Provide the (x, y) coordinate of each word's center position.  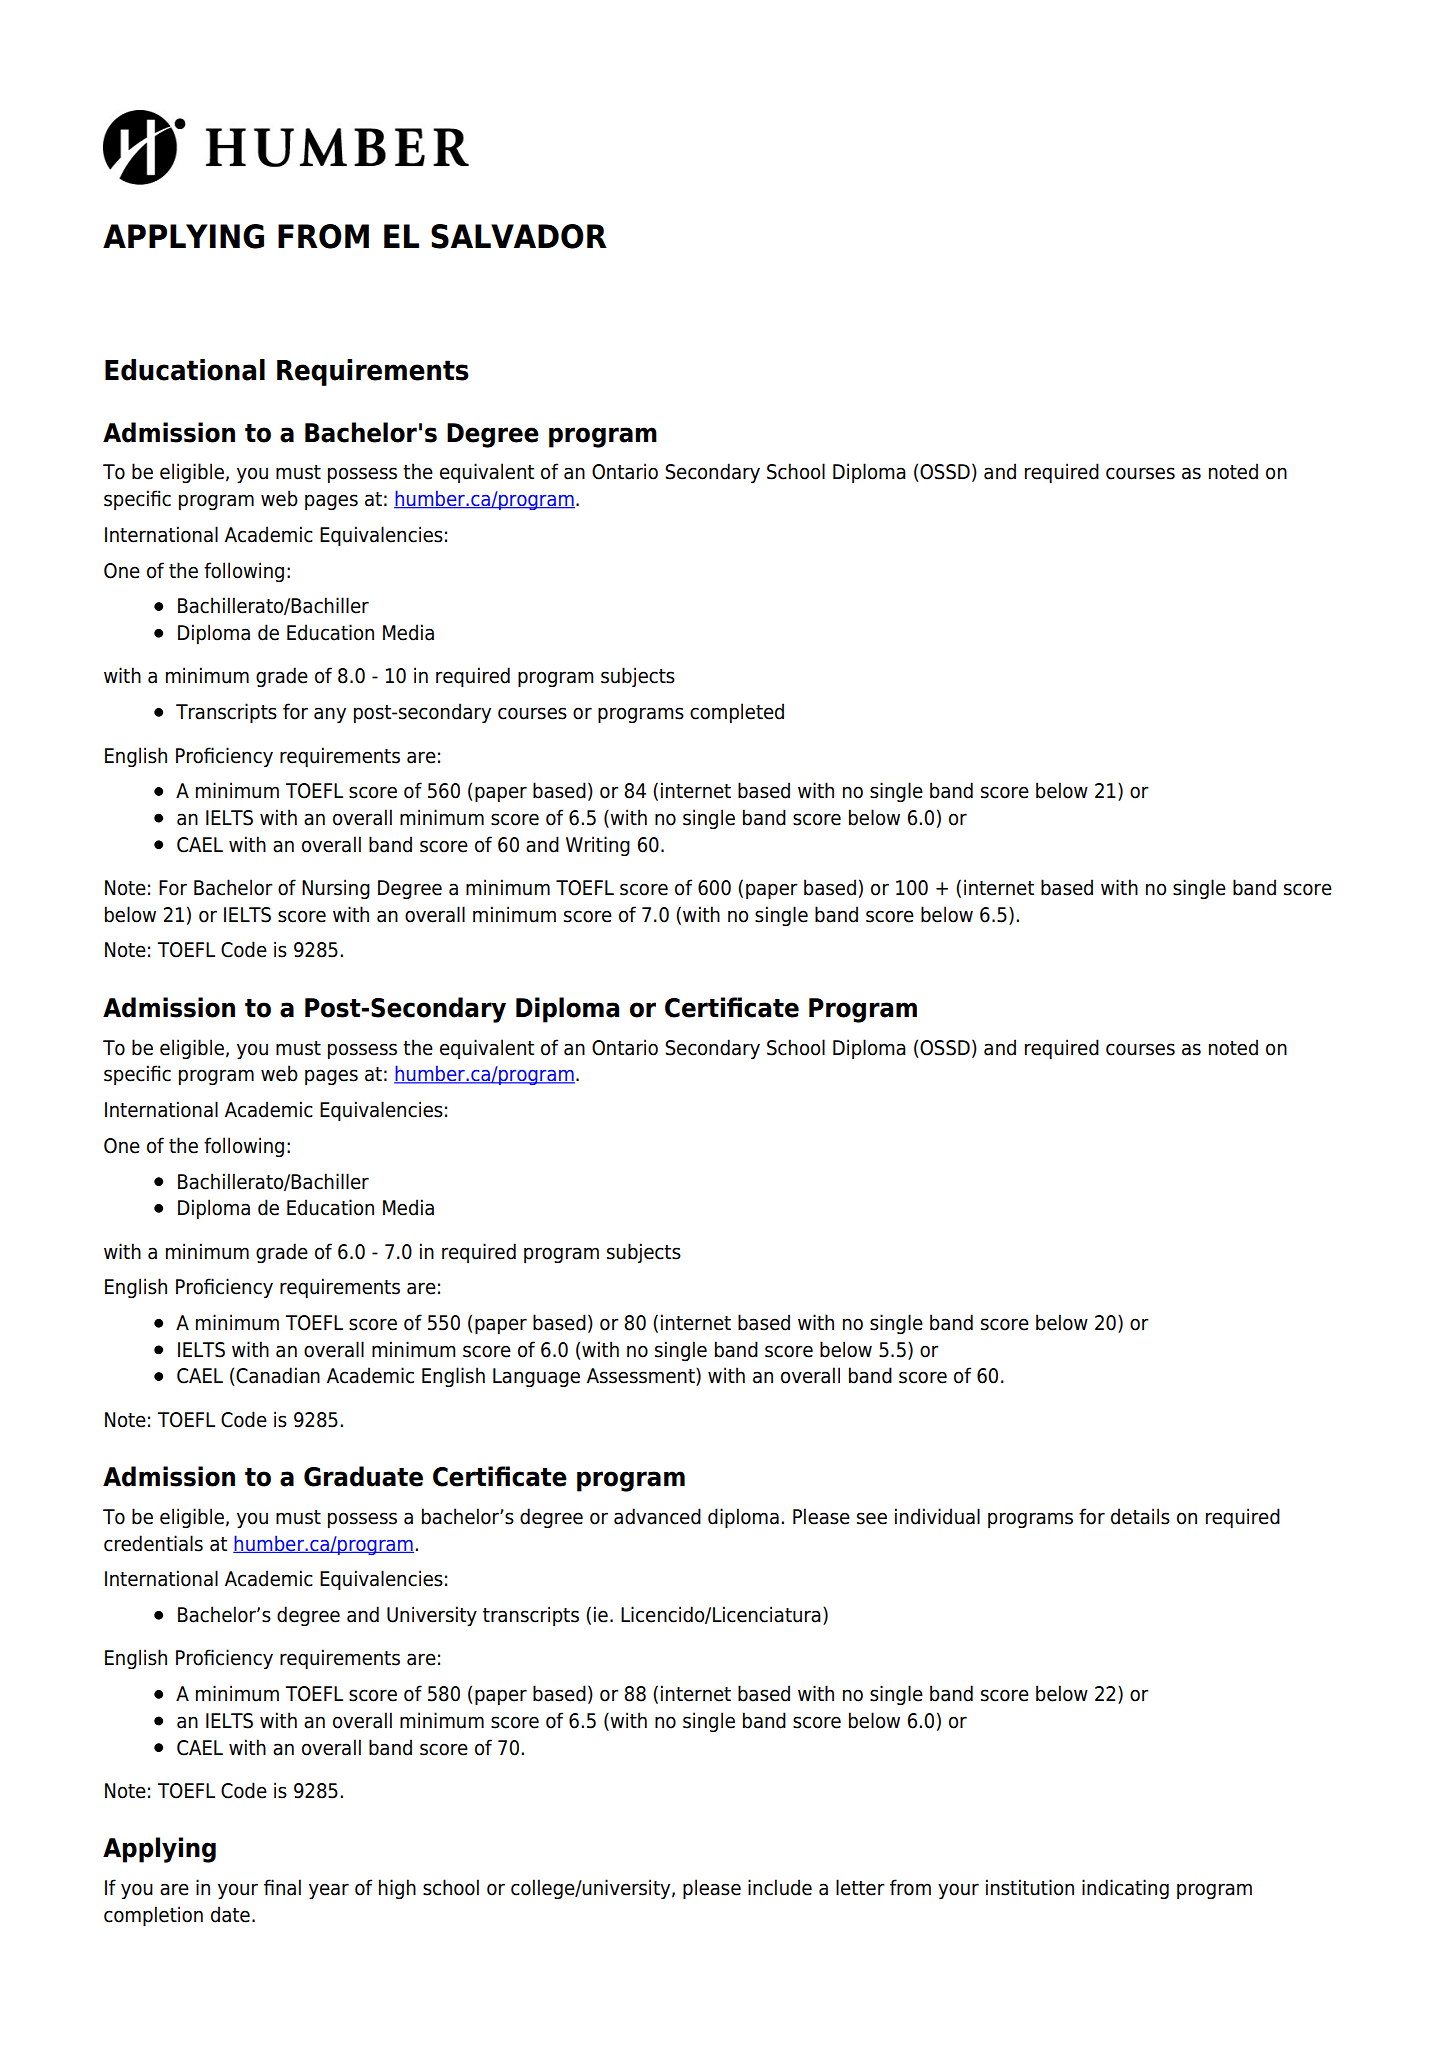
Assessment (642, 1377)
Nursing (336, 889)
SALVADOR (519, 236)
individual (937, 1516)
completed (737, 713)
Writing (598, 846)
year (329, 1891)
